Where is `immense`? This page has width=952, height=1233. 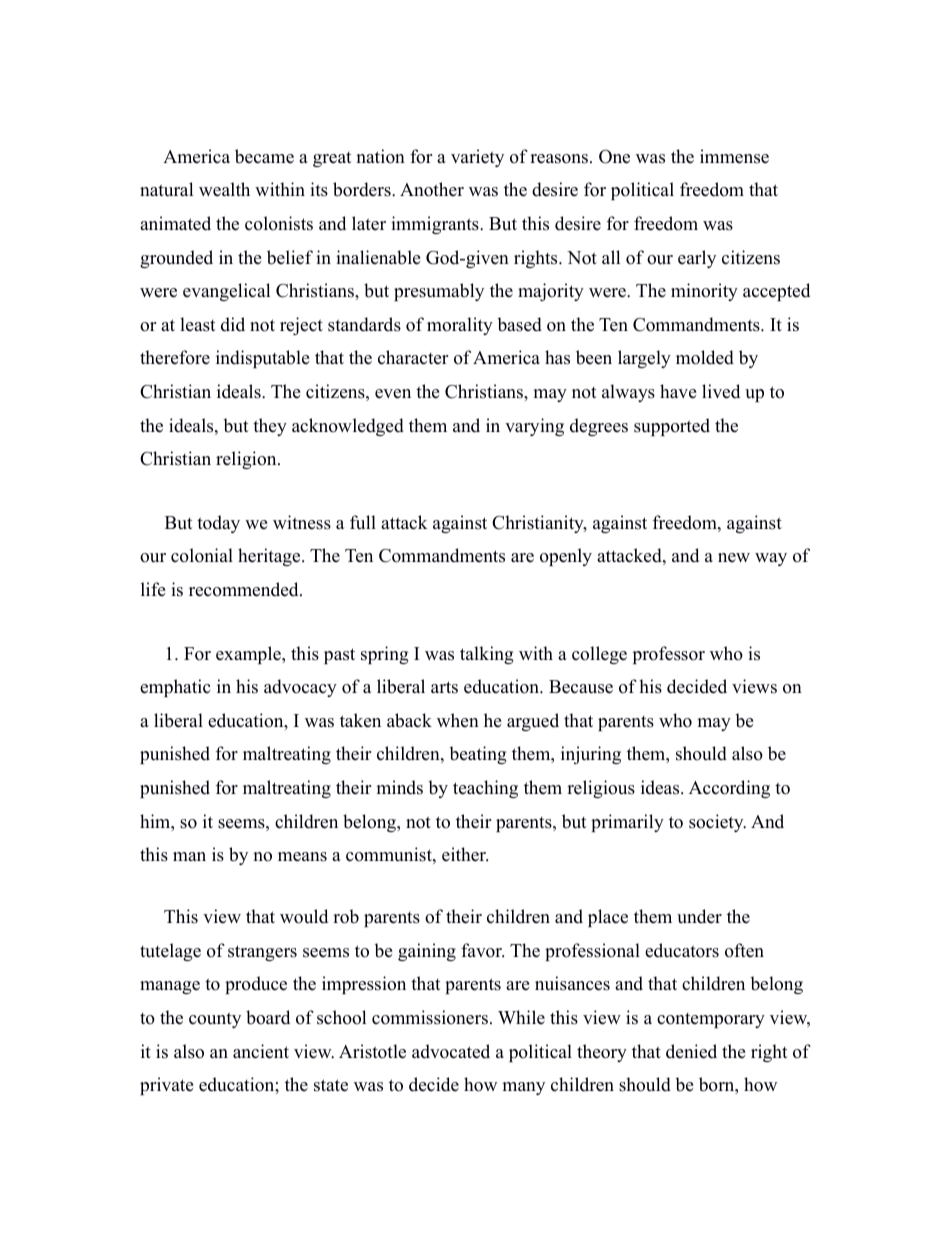
immense is located at coordinates (734, 156).
